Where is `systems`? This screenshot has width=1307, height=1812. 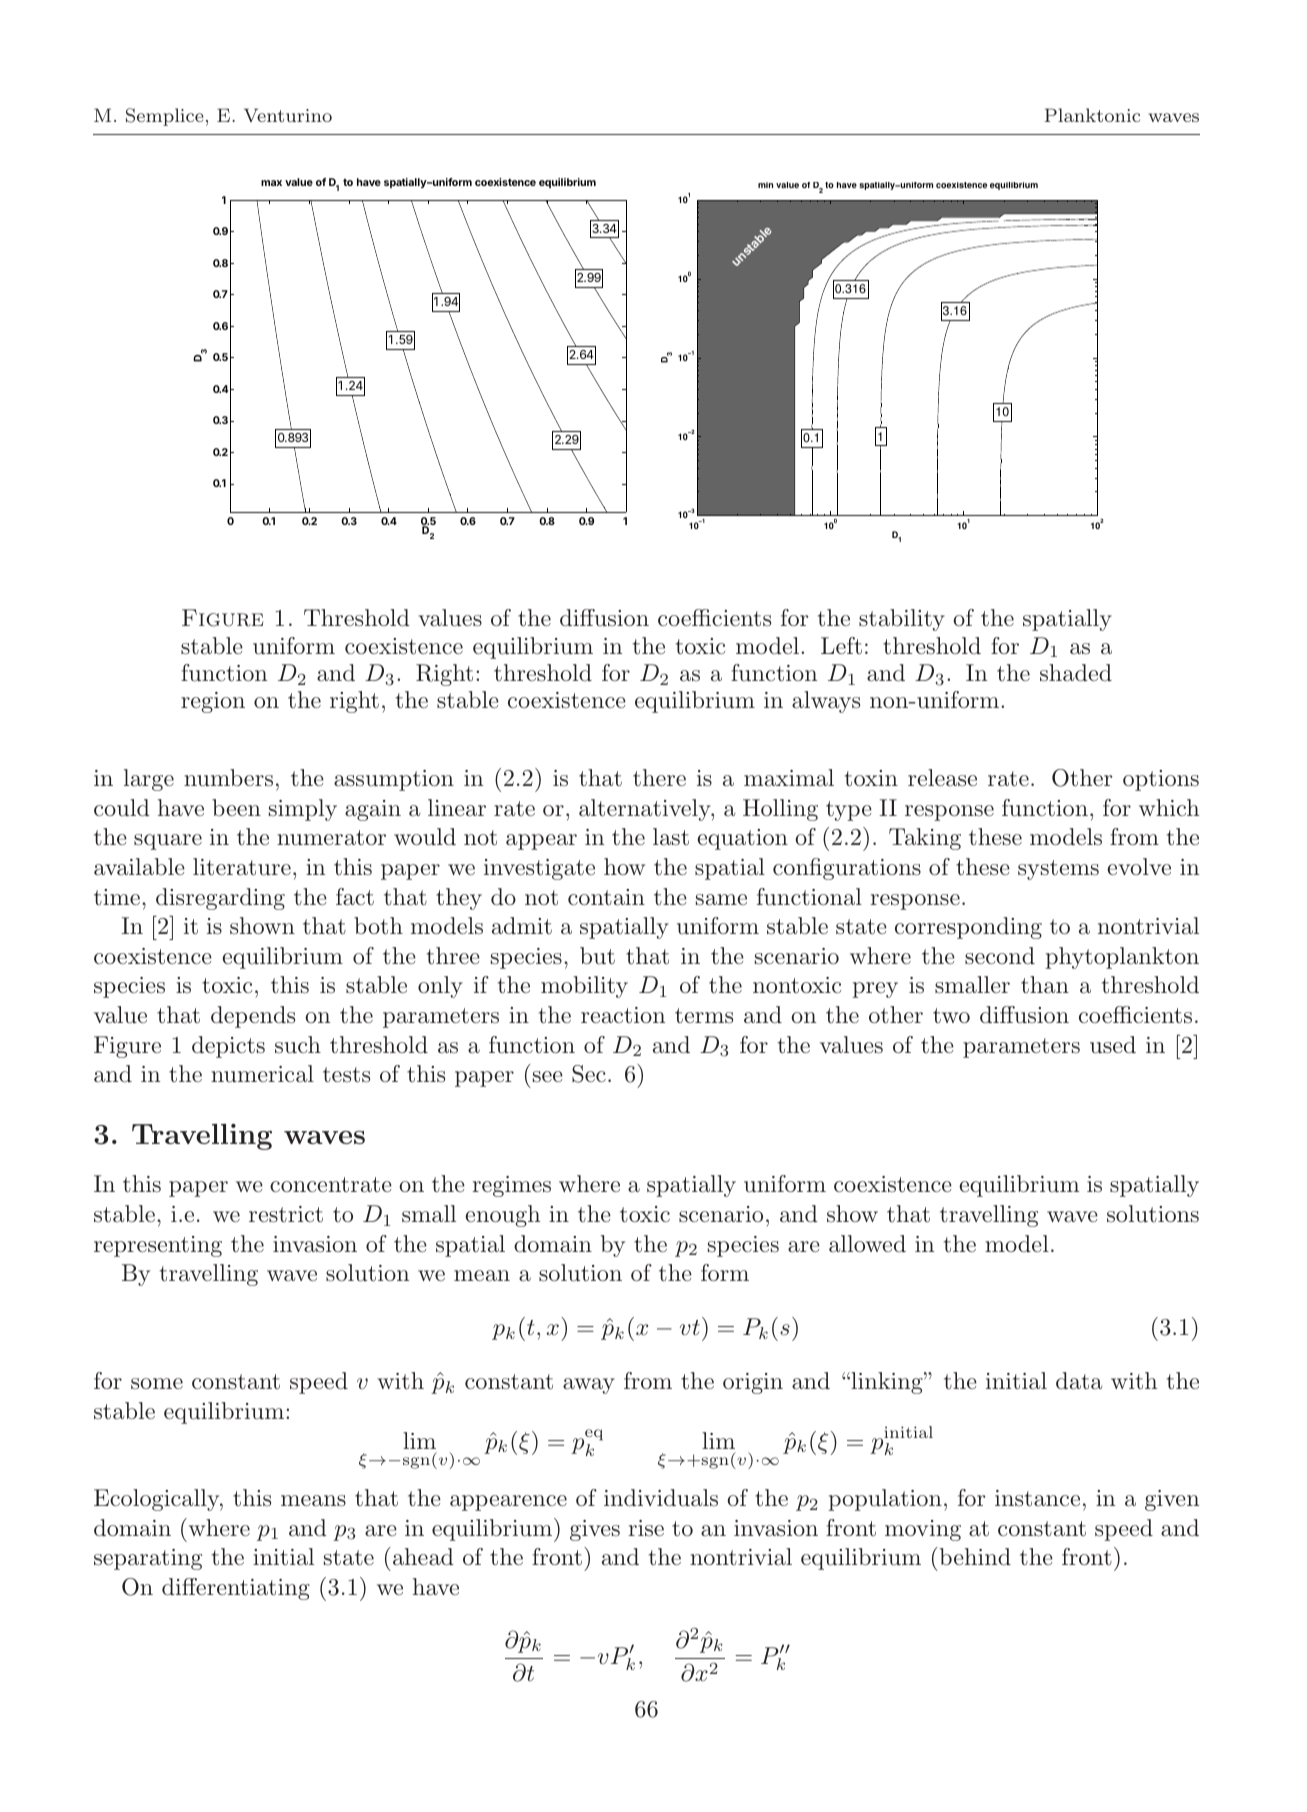
systems is located at coordinates (1058, 870).
